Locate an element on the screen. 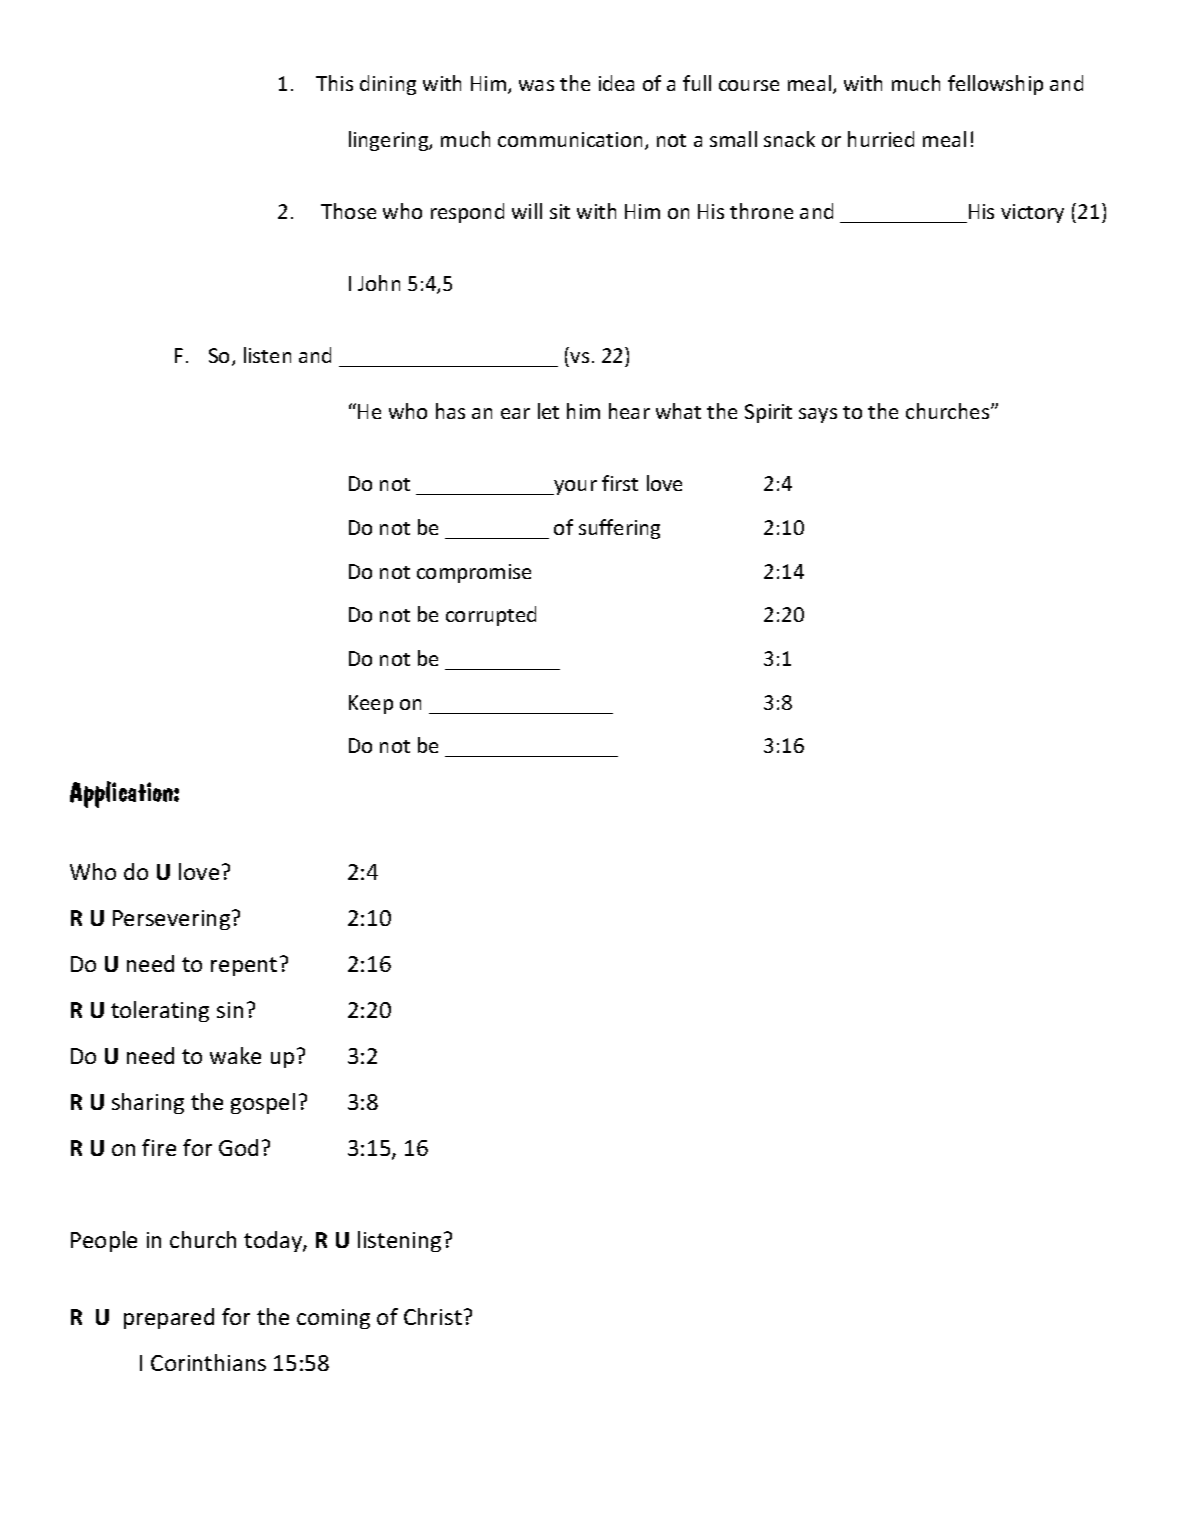 The image size is (1180, 1527). This is located at coordinates (334, 83).
